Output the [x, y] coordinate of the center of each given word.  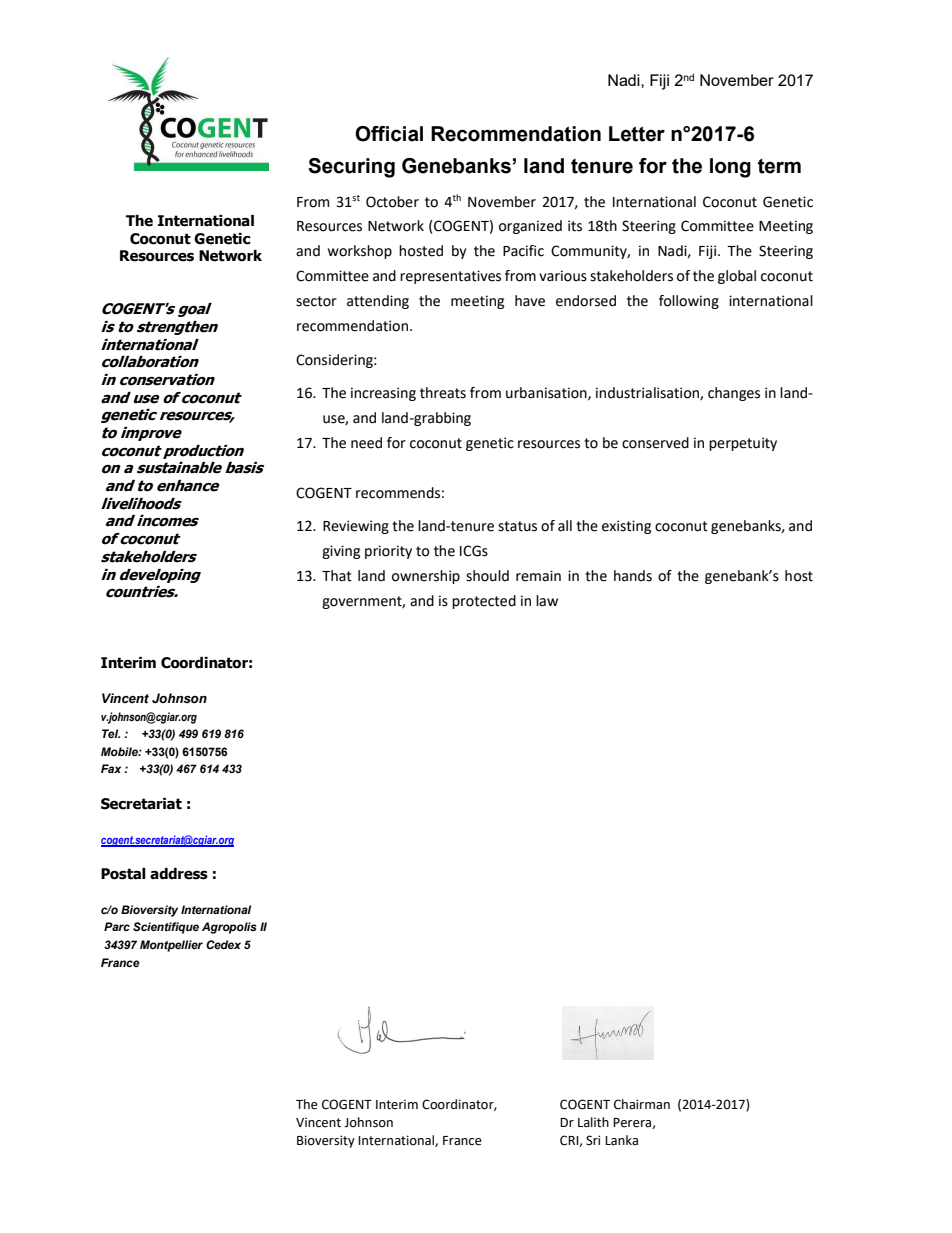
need [366, 443]
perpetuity [743, 444]
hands [633, 576]
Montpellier [171, 946]
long [730, 168]
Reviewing [356, 527]
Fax [111, 768]
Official [389, 134]
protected [484, 602]
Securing [351, 168]
